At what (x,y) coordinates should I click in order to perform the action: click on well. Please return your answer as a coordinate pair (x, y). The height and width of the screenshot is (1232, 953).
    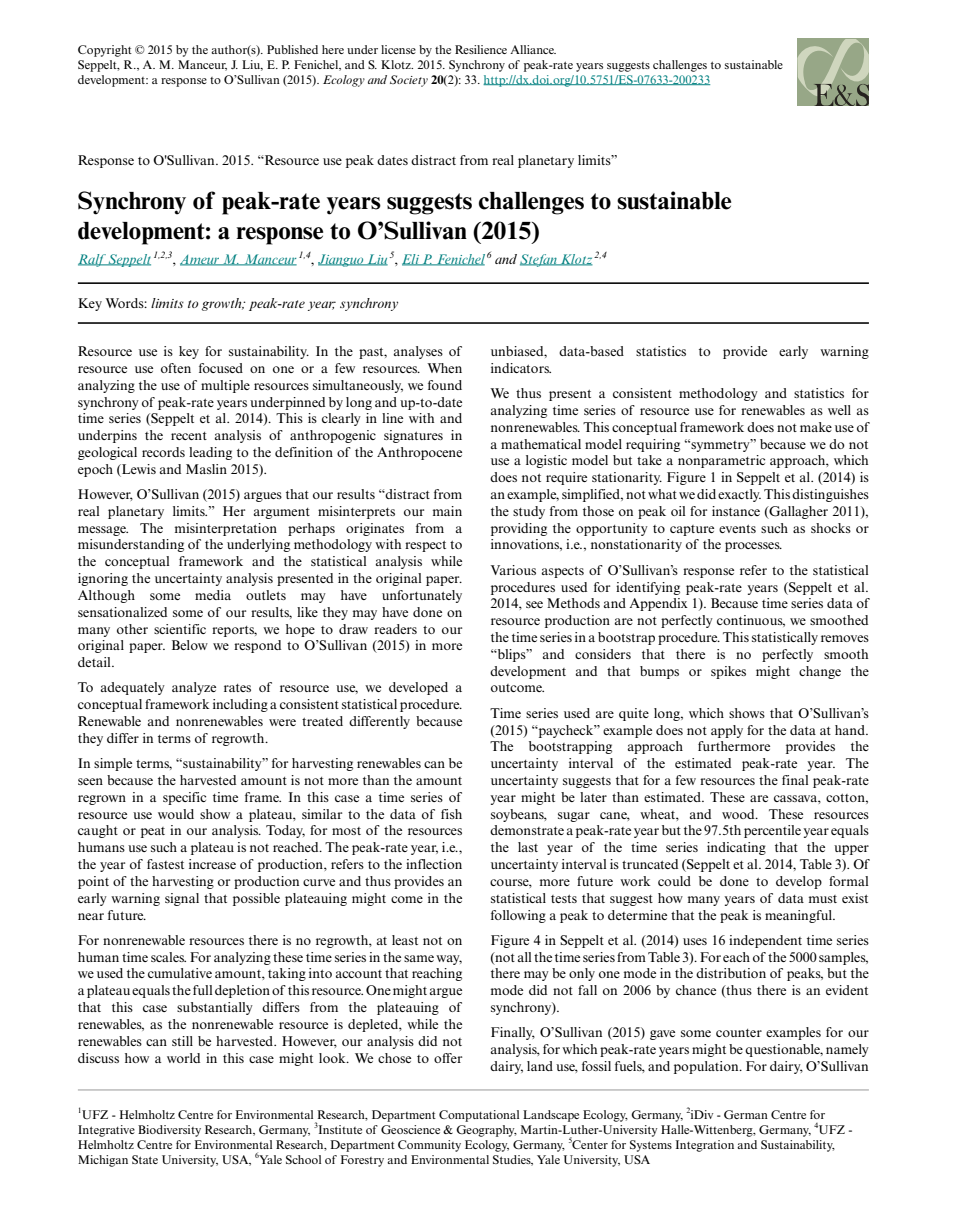
    Looking at the image, I should click on (839, 410).
